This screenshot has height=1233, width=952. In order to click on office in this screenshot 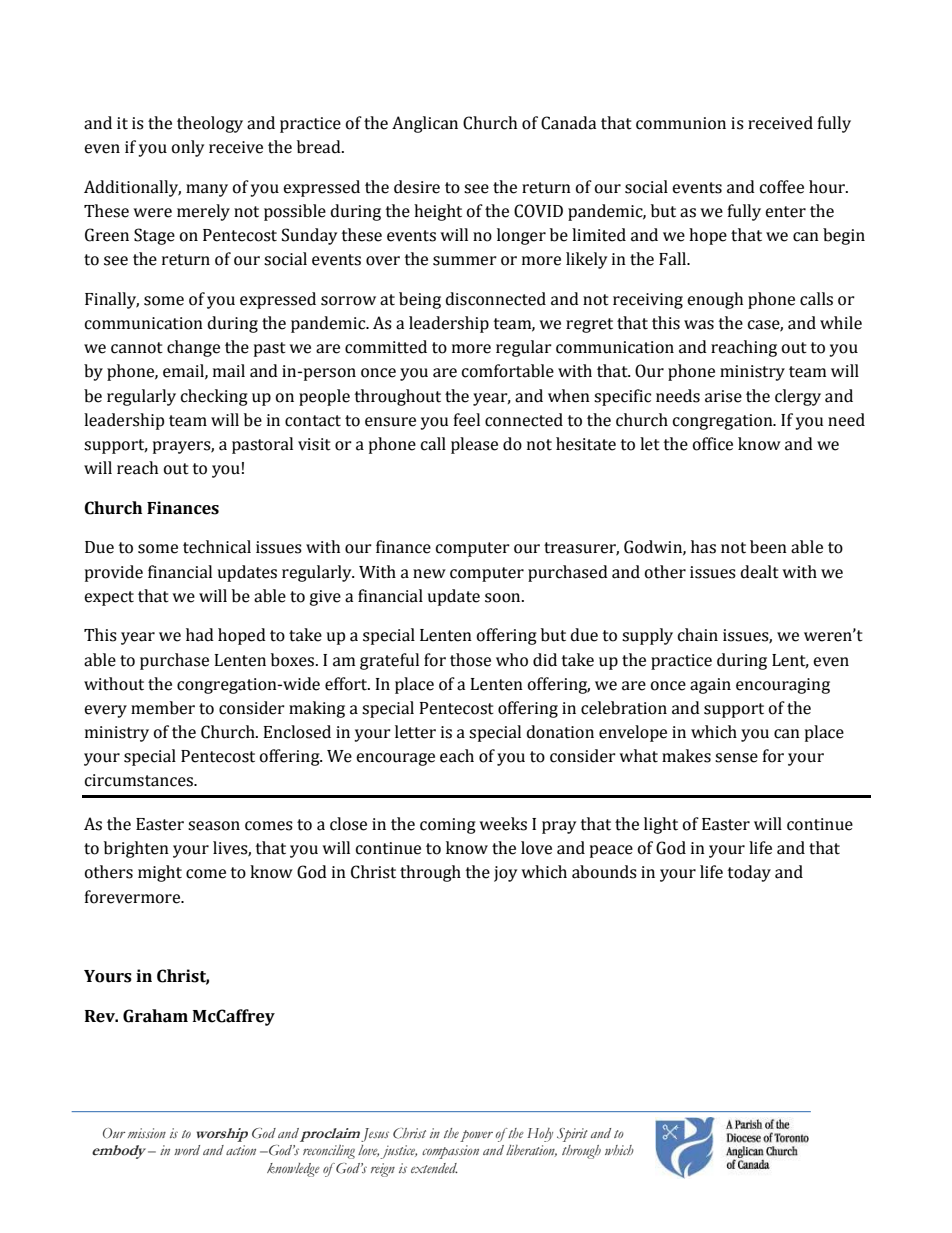, I will do `click(713, 444)`.
